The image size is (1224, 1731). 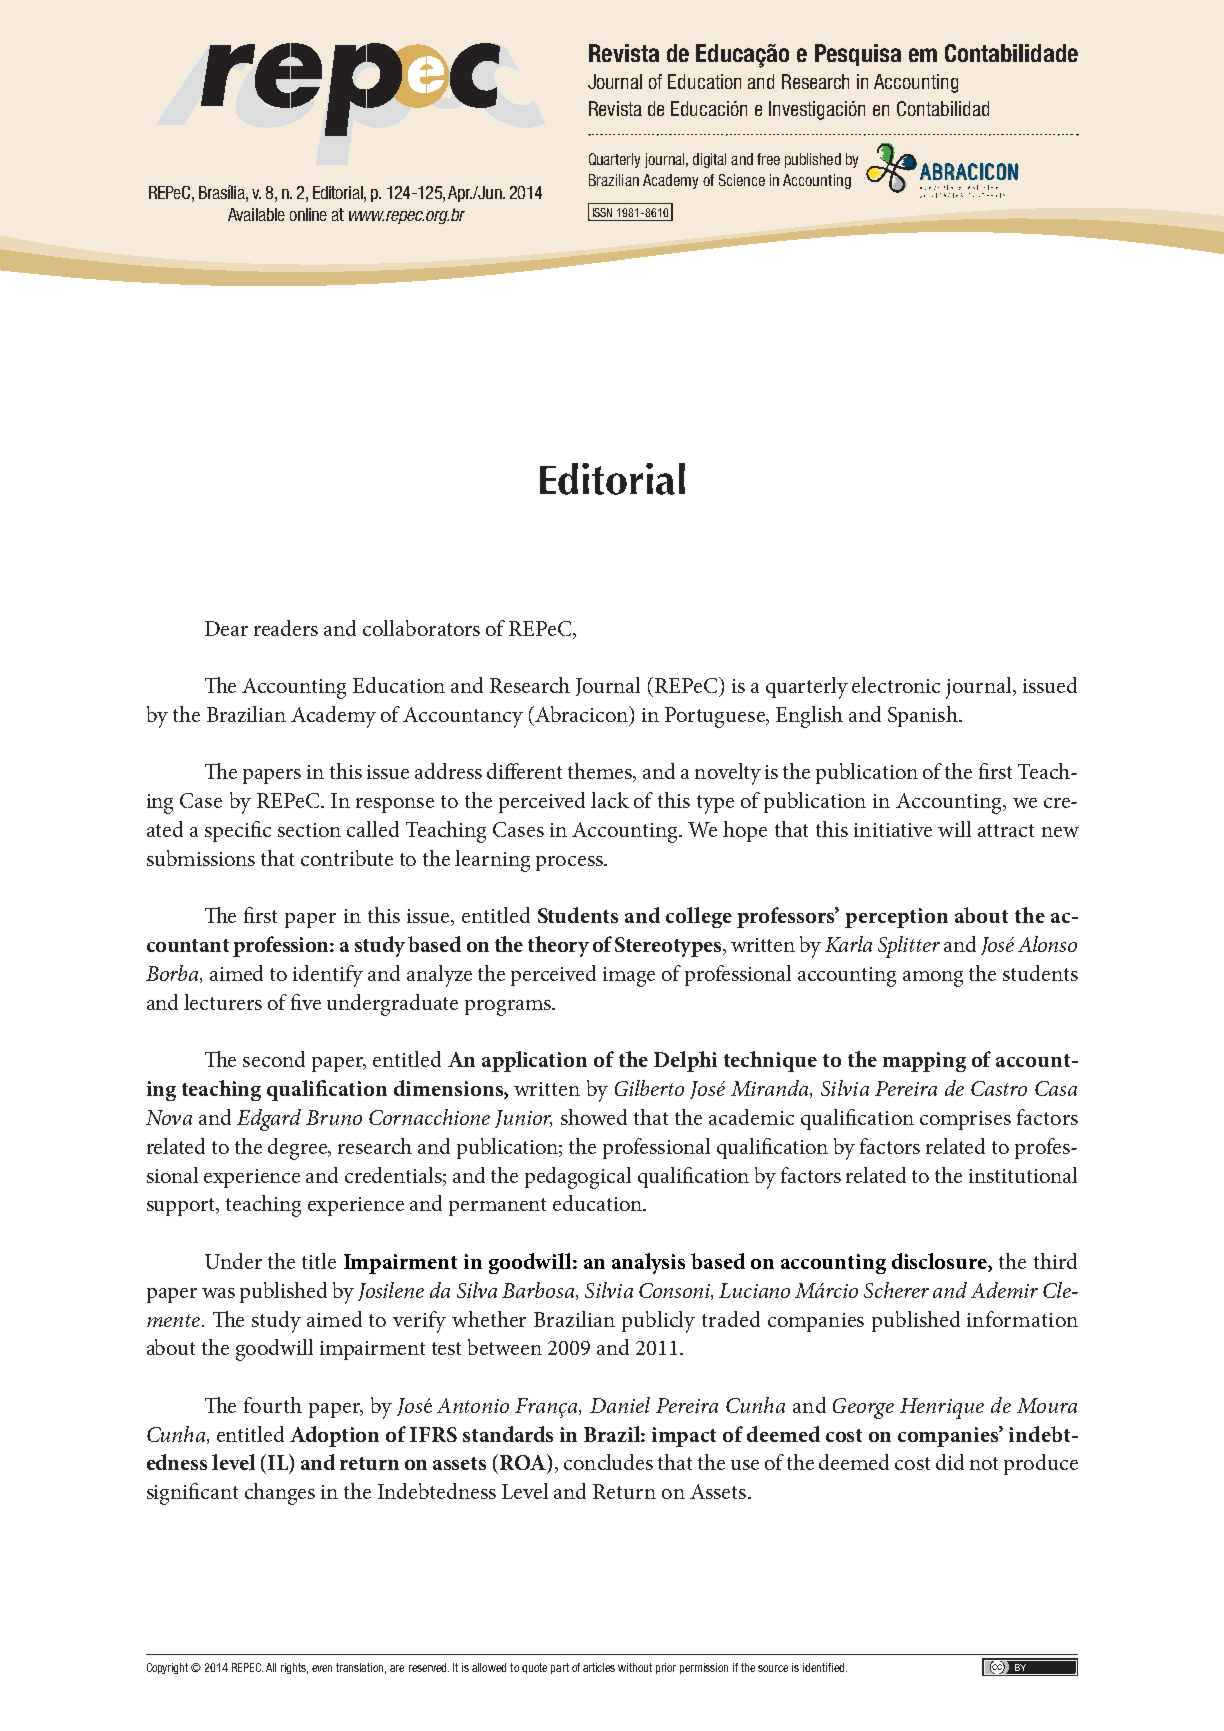 What do you see at coordinates (599, 1667) in the screenshot?
I see `articles` at bounding box center [599, 1667].
